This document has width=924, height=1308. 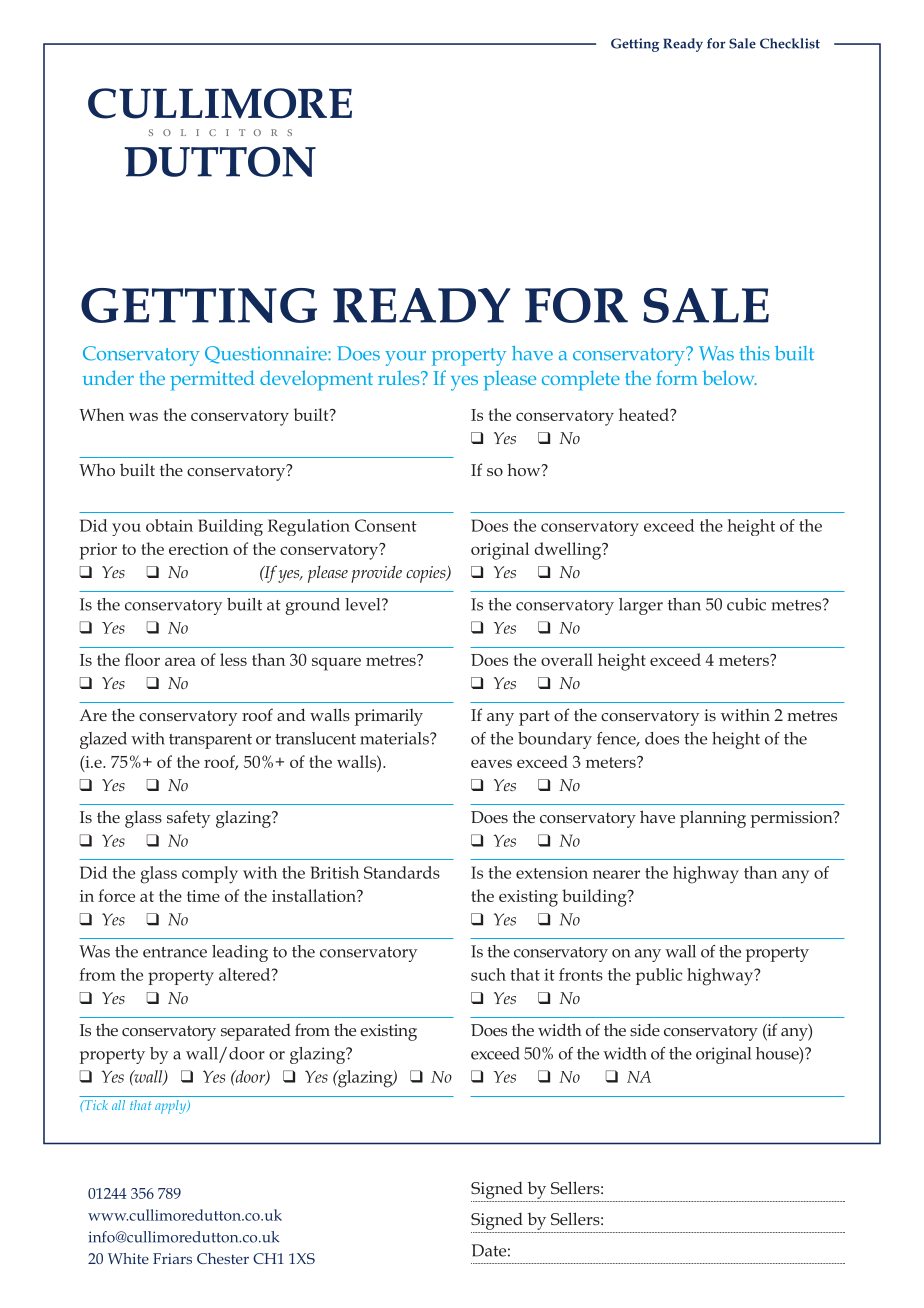 I want to click on how, so click(x=525, y=470).
